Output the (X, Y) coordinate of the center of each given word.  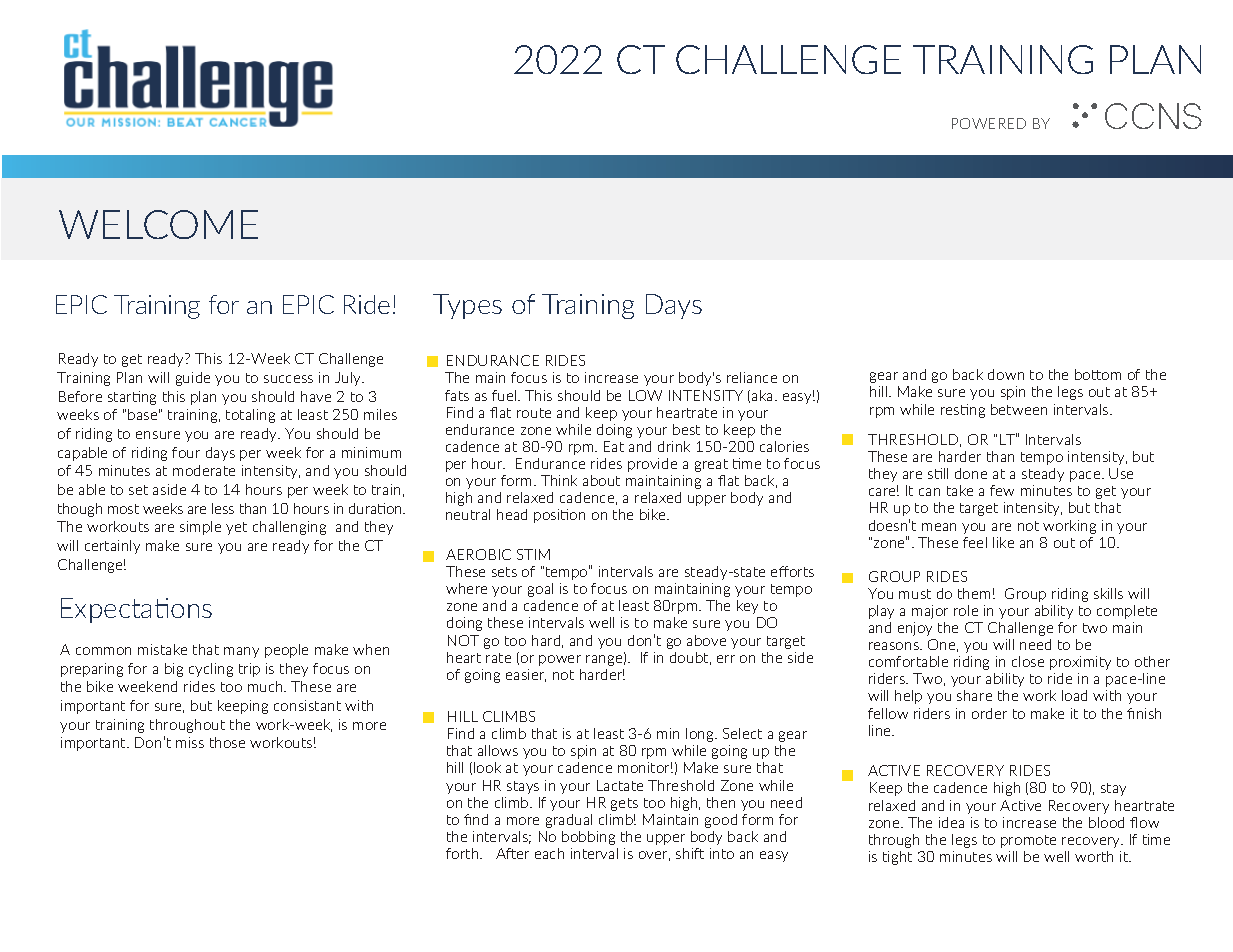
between (1019, 409)
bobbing (588, 838)
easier (526, 675)
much (266, 686)
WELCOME (158, 224)
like (1003, 542)
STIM (533, 554)
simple (200, 528)
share (974, 695)
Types (467, 306)
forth (463, 853)
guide (193, 379)
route (534, 413)
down (1006, 374)
